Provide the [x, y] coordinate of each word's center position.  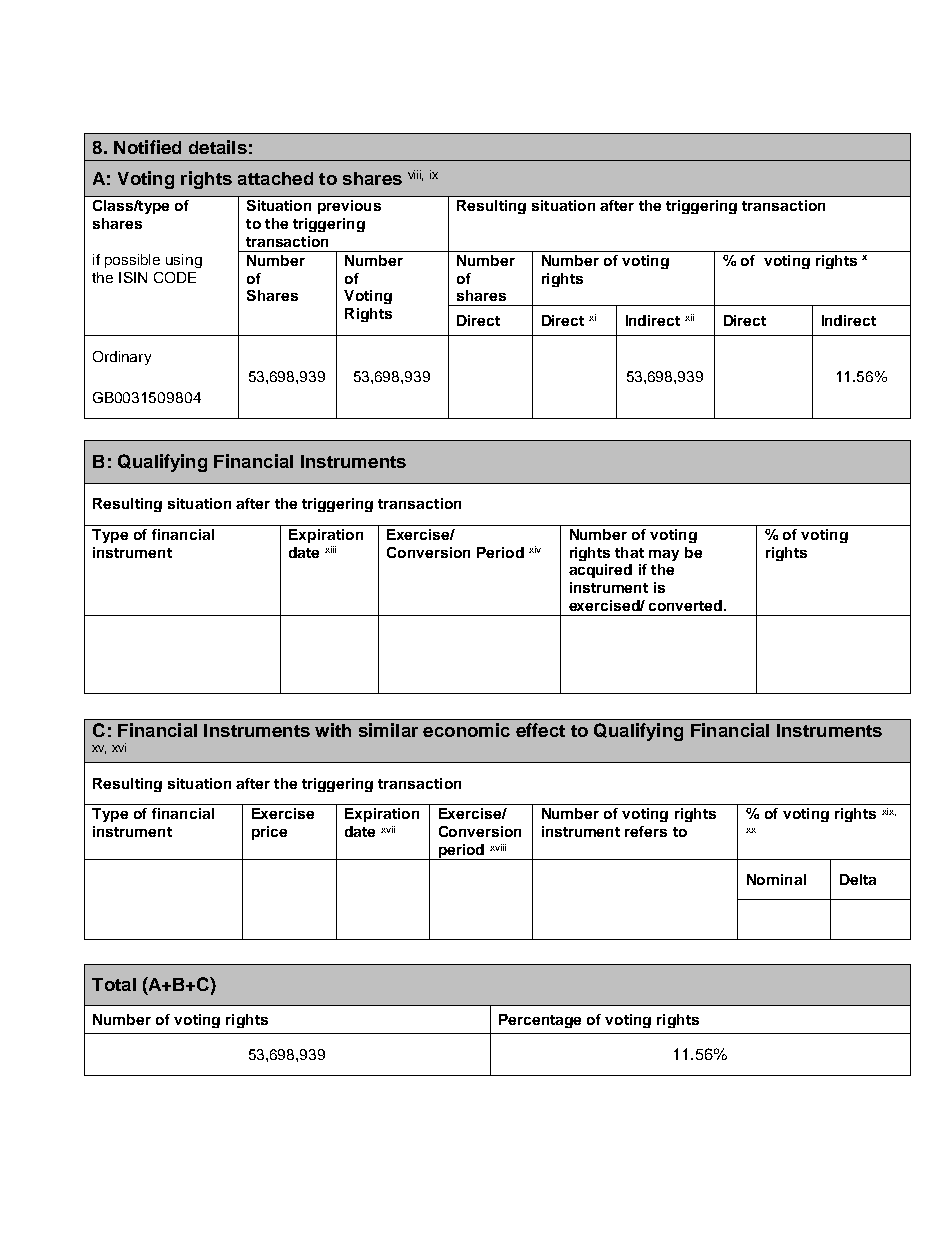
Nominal [776, 879]
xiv [535, 549]
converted [687, 605]
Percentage [540, 1021]
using [184, 261]
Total [114, 984]
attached [275, 178]
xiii [330, 549]
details [218, 147]
